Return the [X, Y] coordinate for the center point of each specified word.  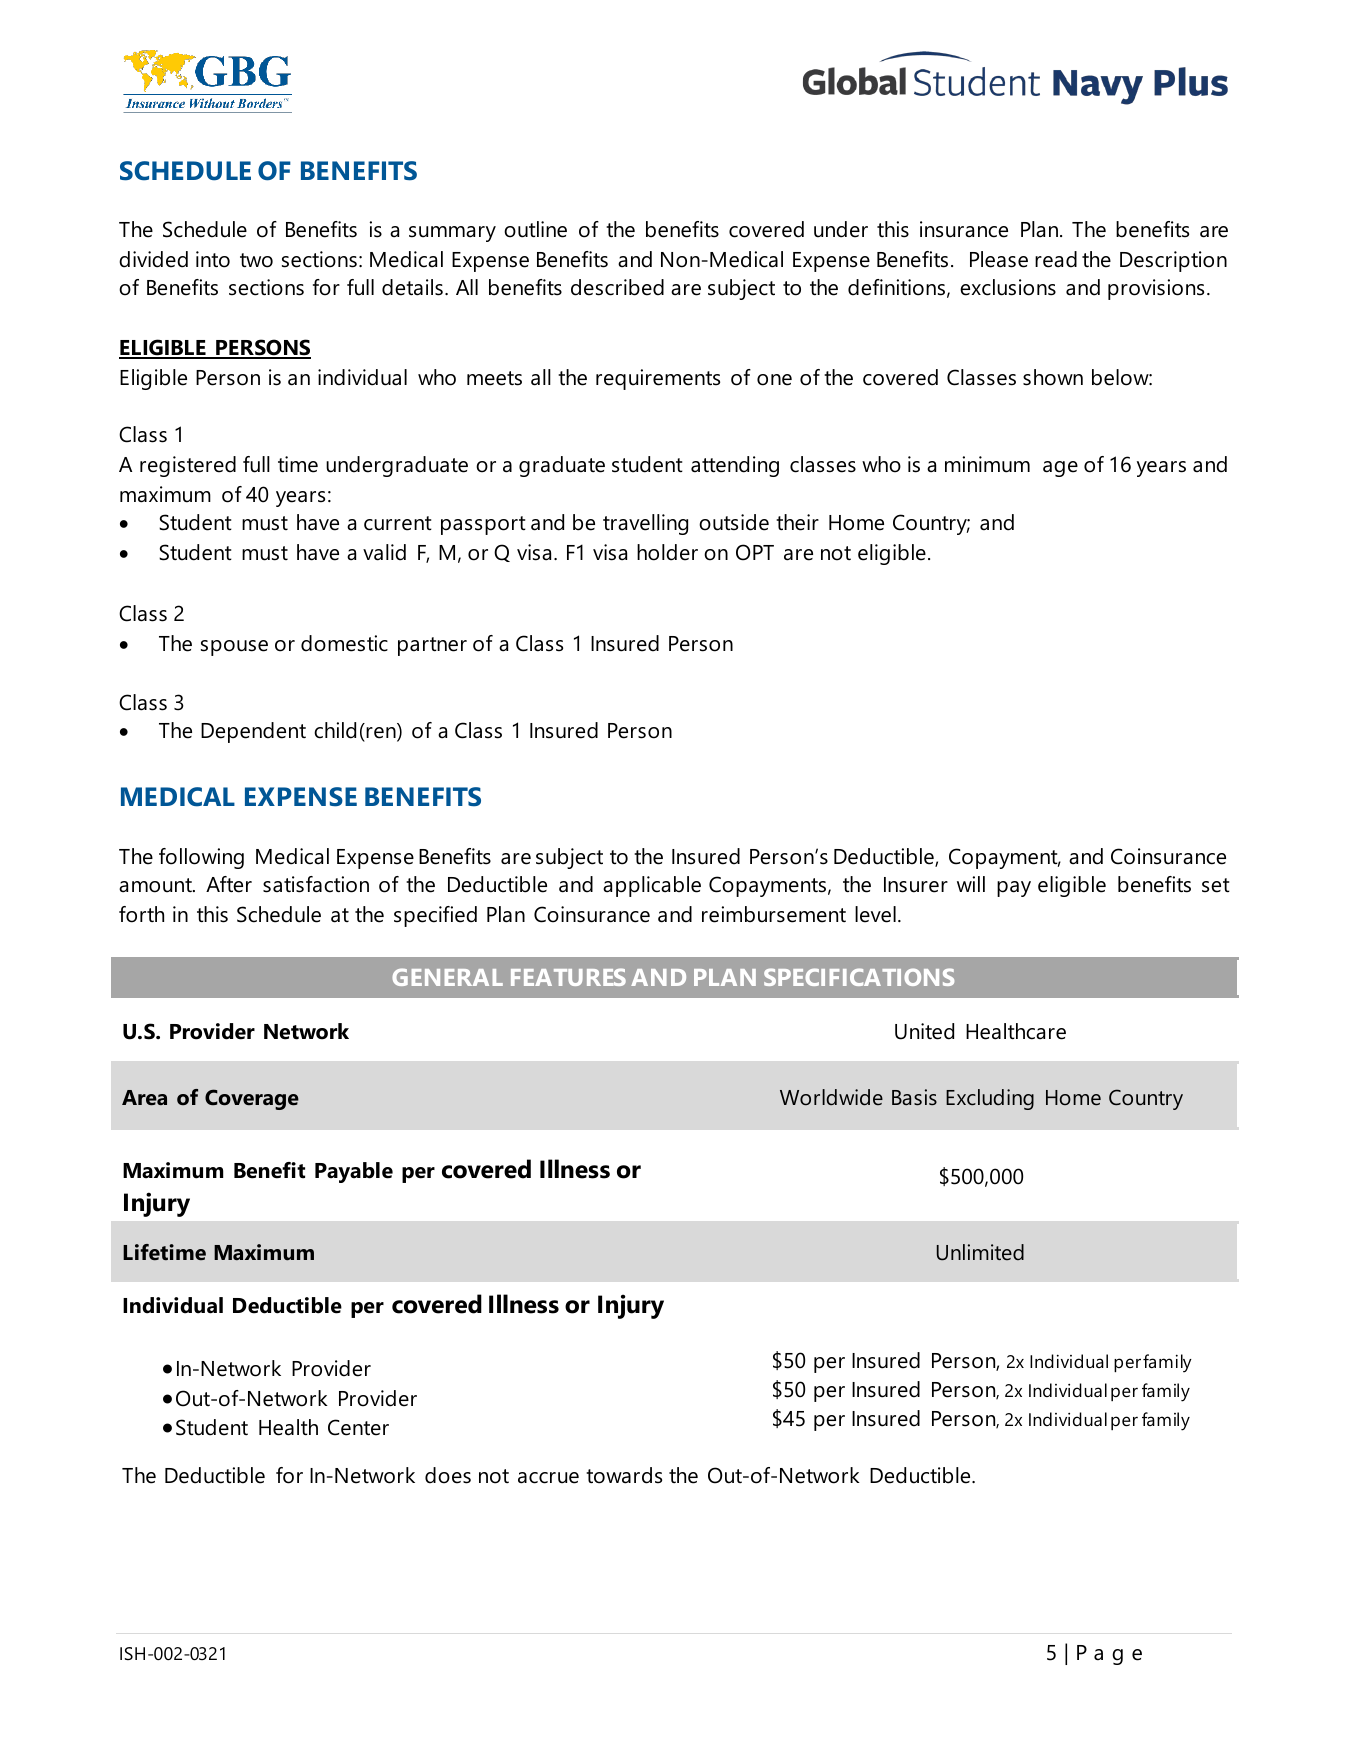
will [971, 884]
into [213, 259]
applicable [652, 886]
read [1056, 259]
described [617, 287]
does [448, 1475]
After [229, 884]
